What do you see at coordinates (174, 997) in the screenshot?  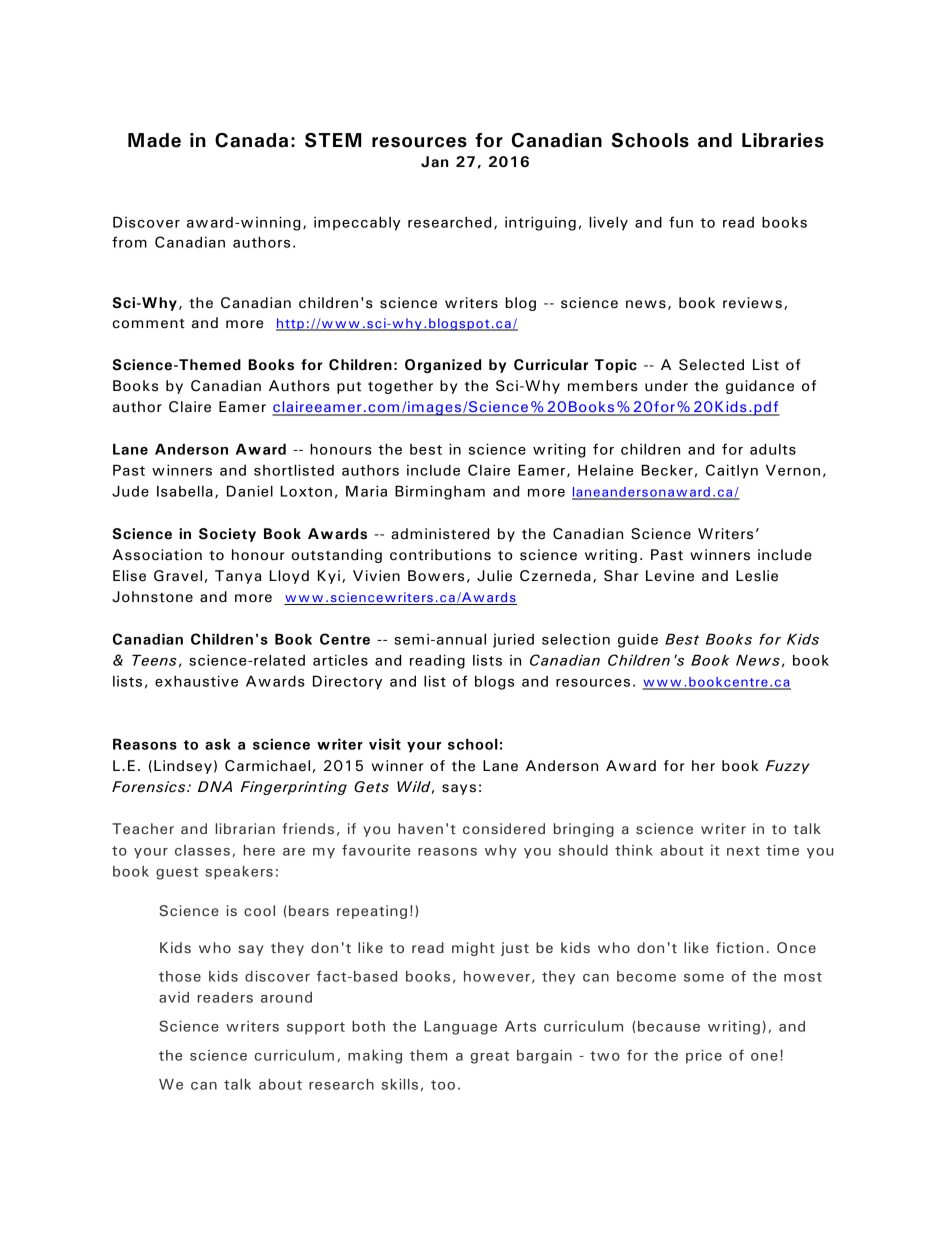 I see `avid` at bounding box center [174, 997].
